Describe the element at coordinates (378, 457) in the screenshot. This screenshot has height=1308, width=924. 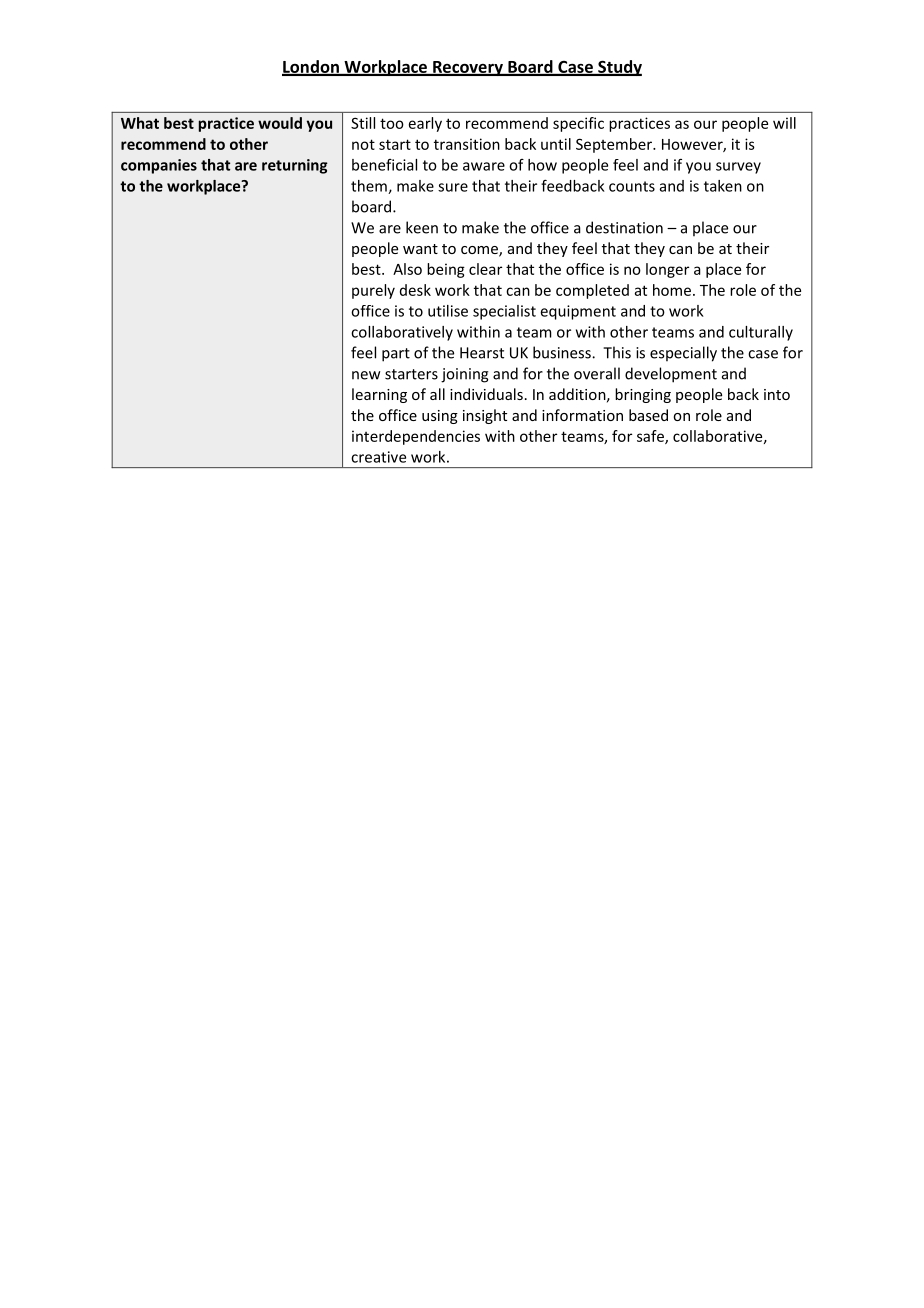
I see `creative` at that location.
